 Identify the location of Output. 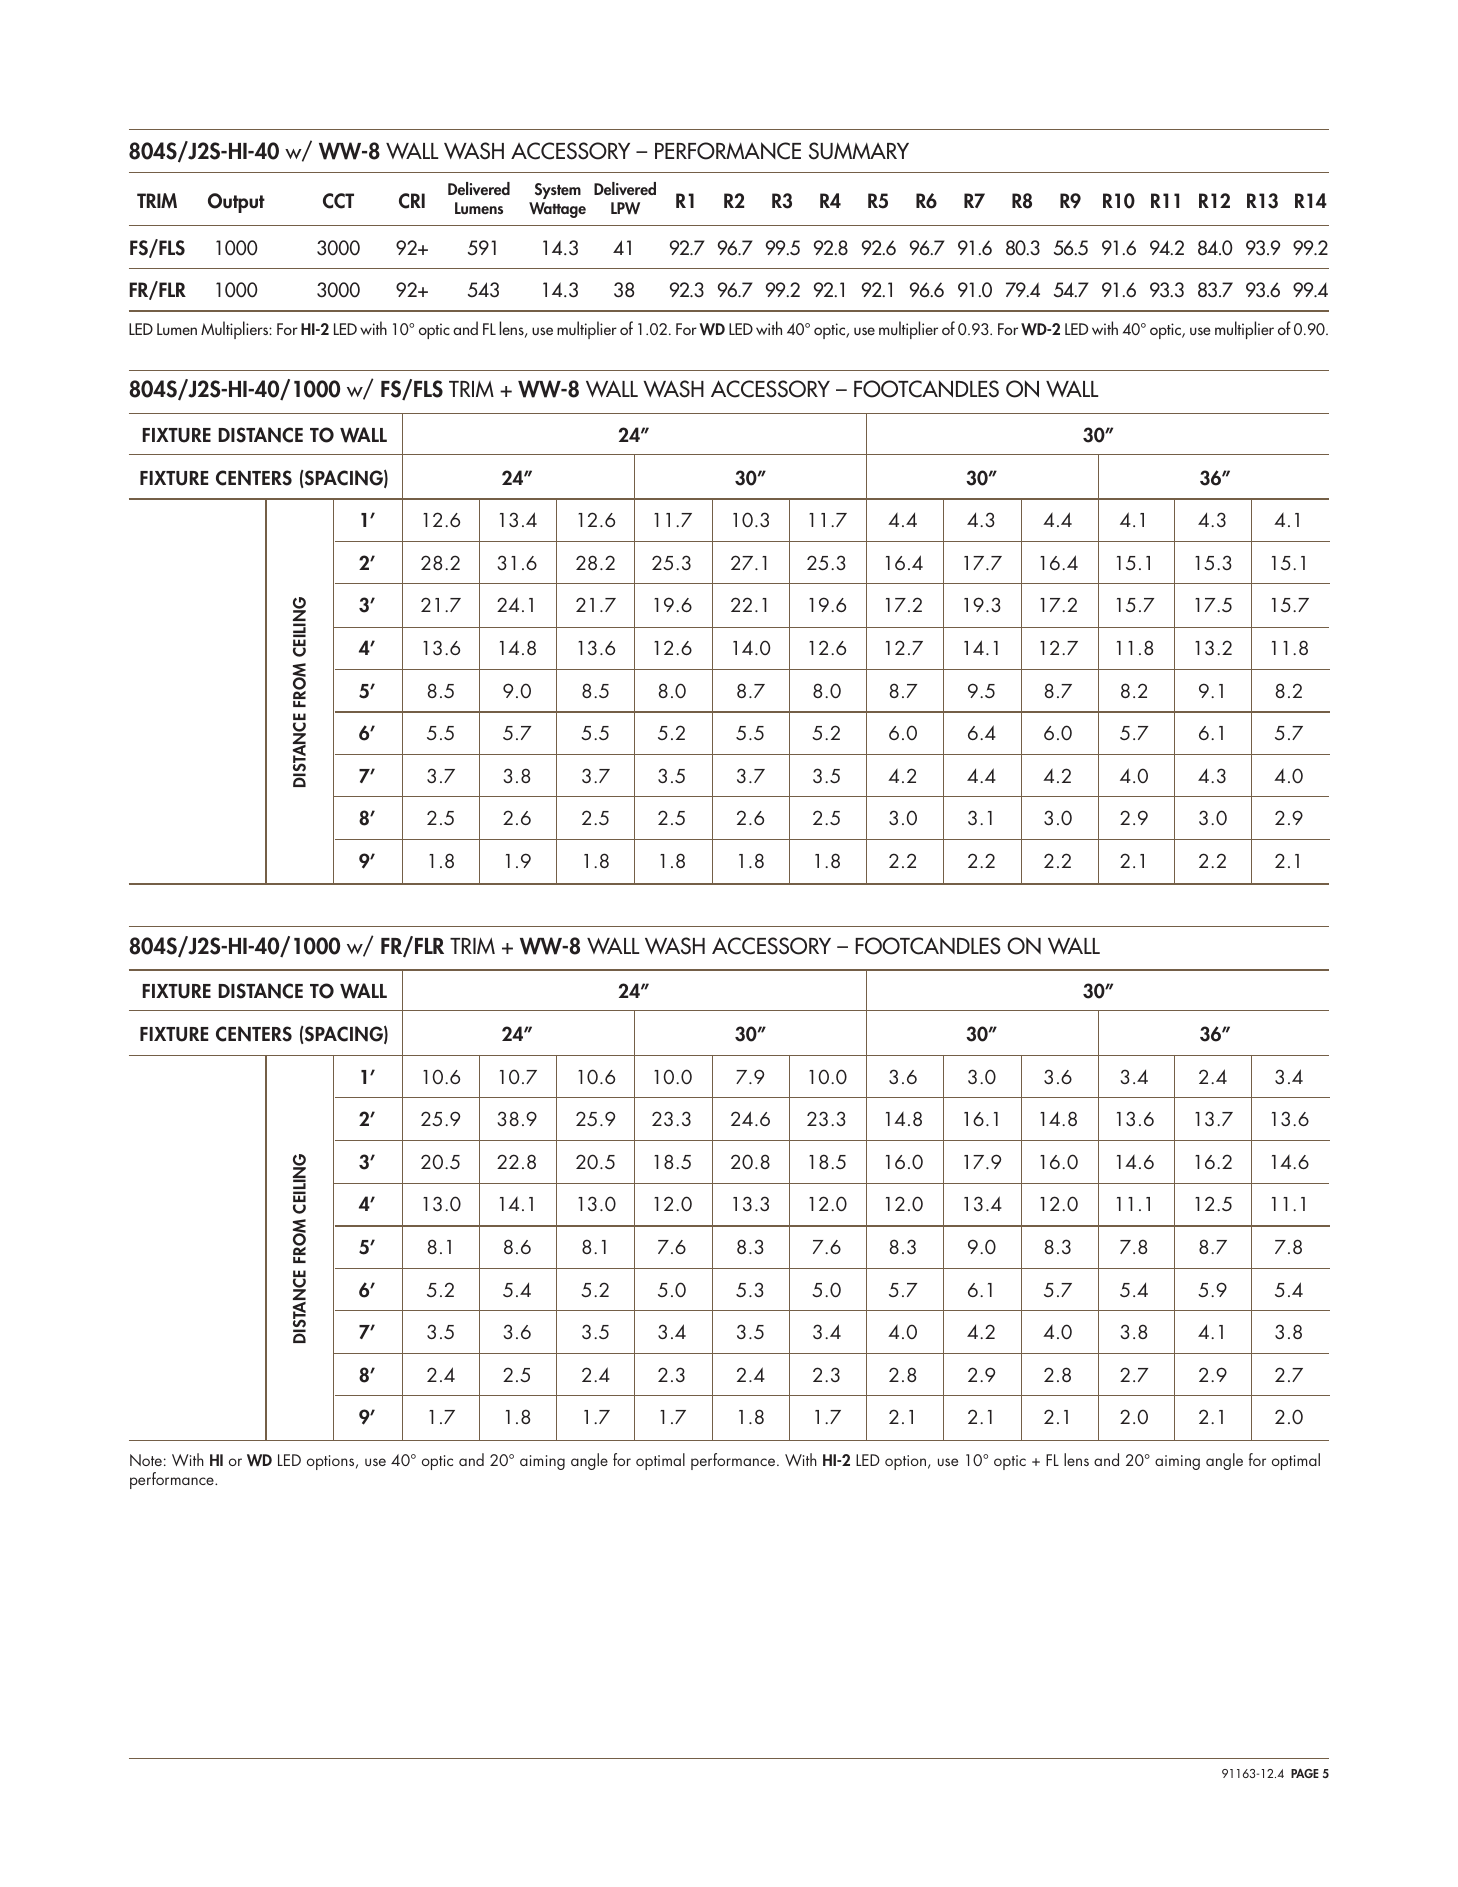
(236, 203).
